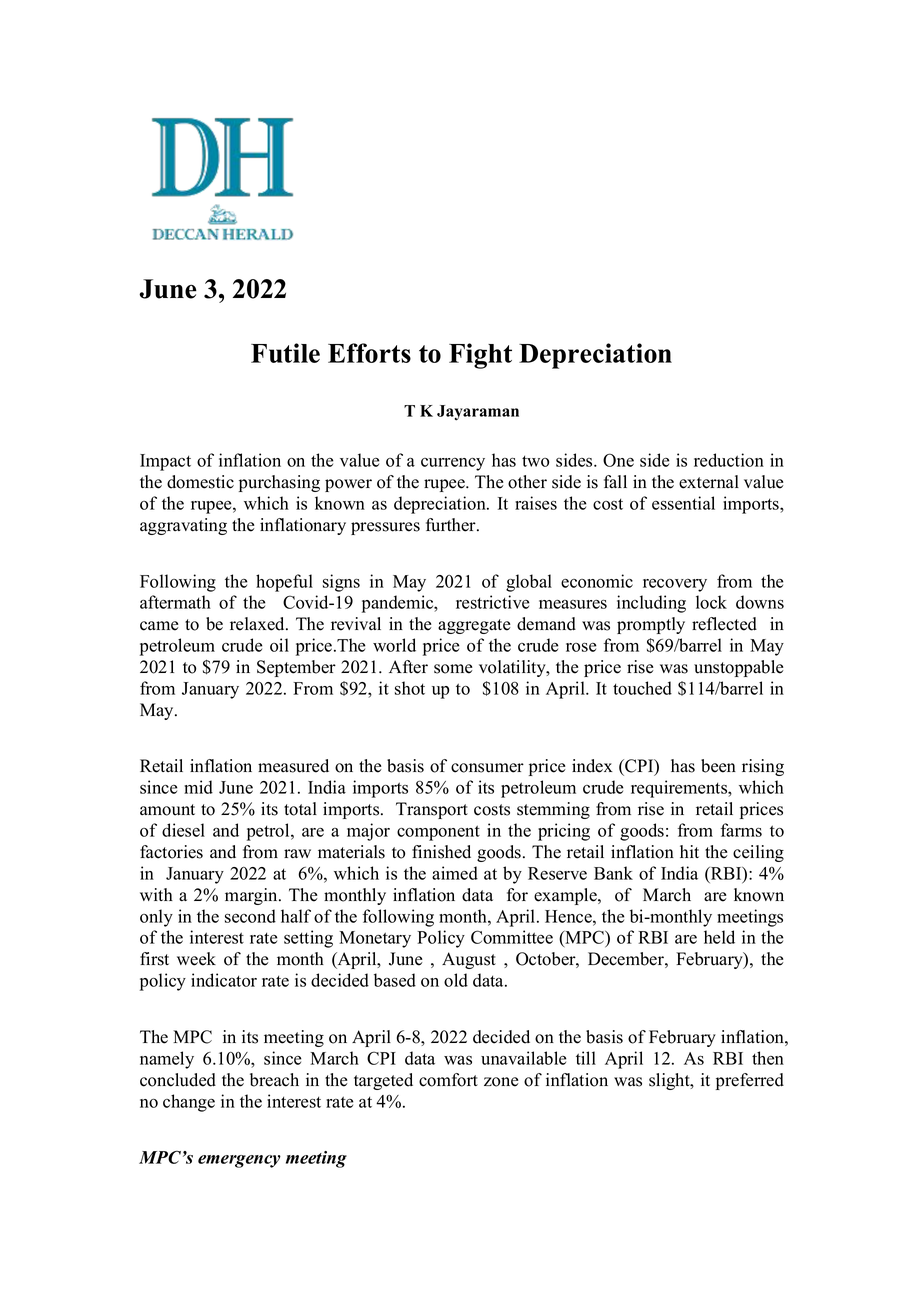 The width and height of the document is (924, 1308). What do you see at coordinates (675, 585) in the document?
I see `recovery` at bounding box center [675, 585].
